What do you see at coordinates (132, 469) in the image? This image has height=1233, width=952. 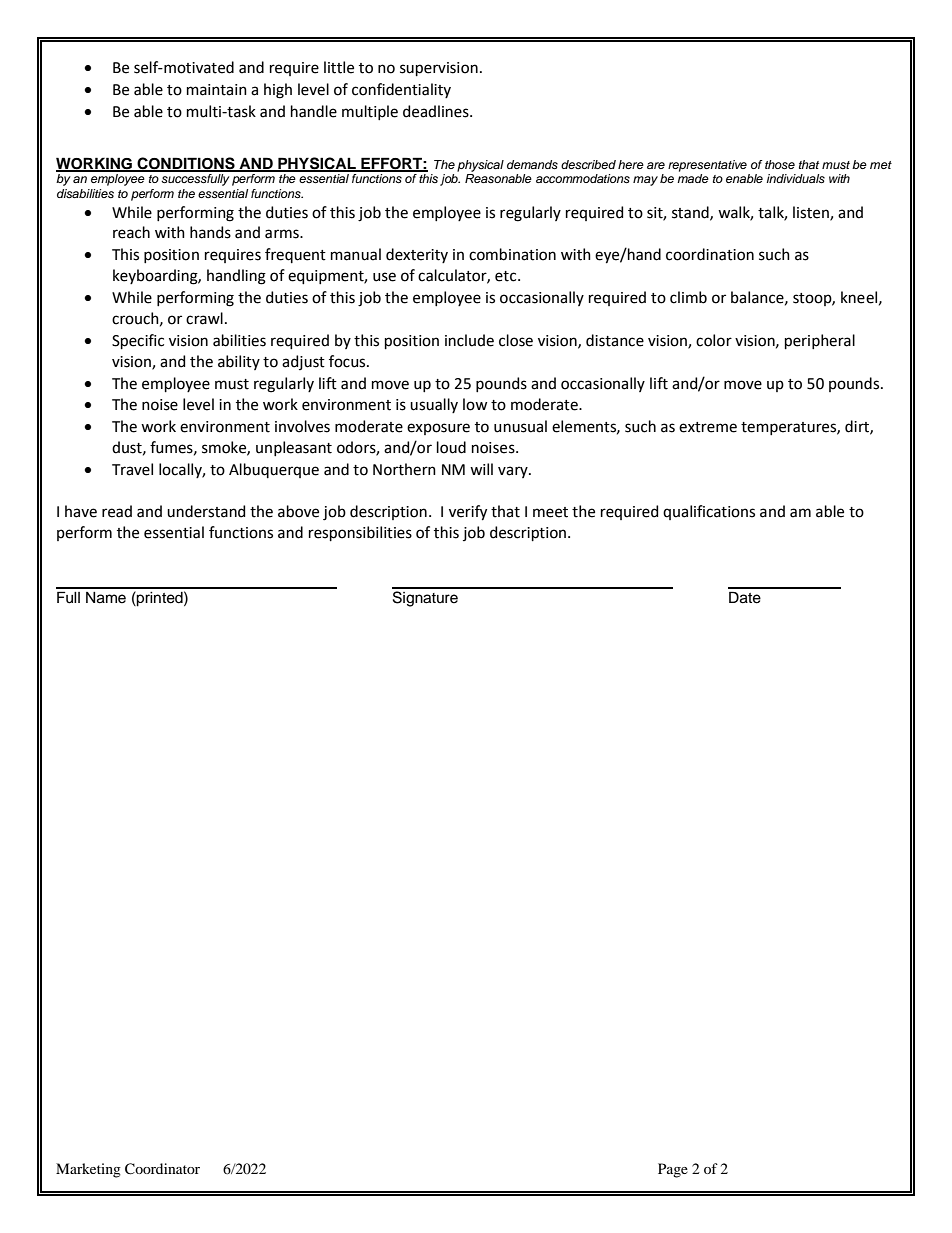 I see `Travel` at bounding box center [132, 469].
